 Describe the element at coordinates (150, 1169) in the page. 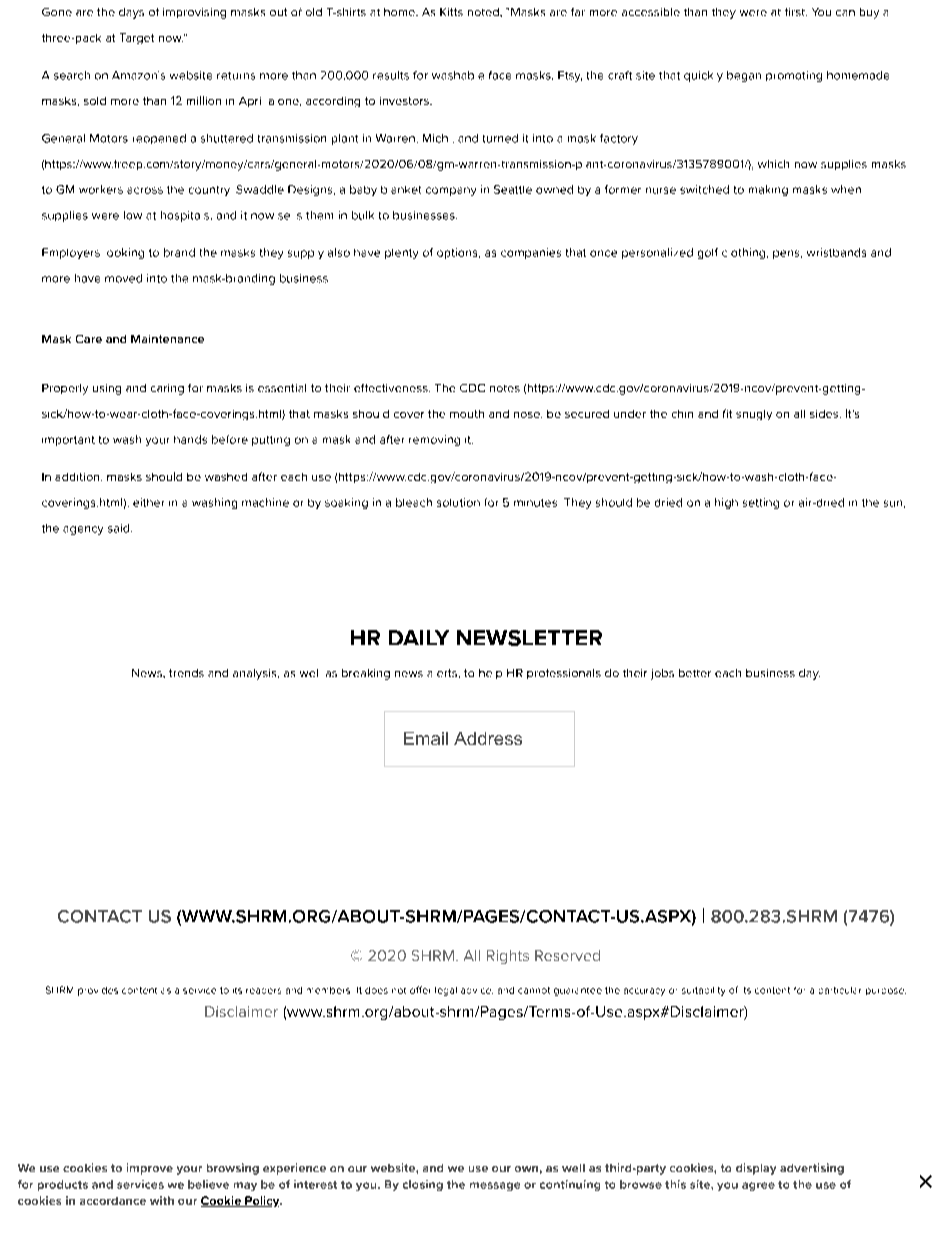

I see `improve` at that location.
